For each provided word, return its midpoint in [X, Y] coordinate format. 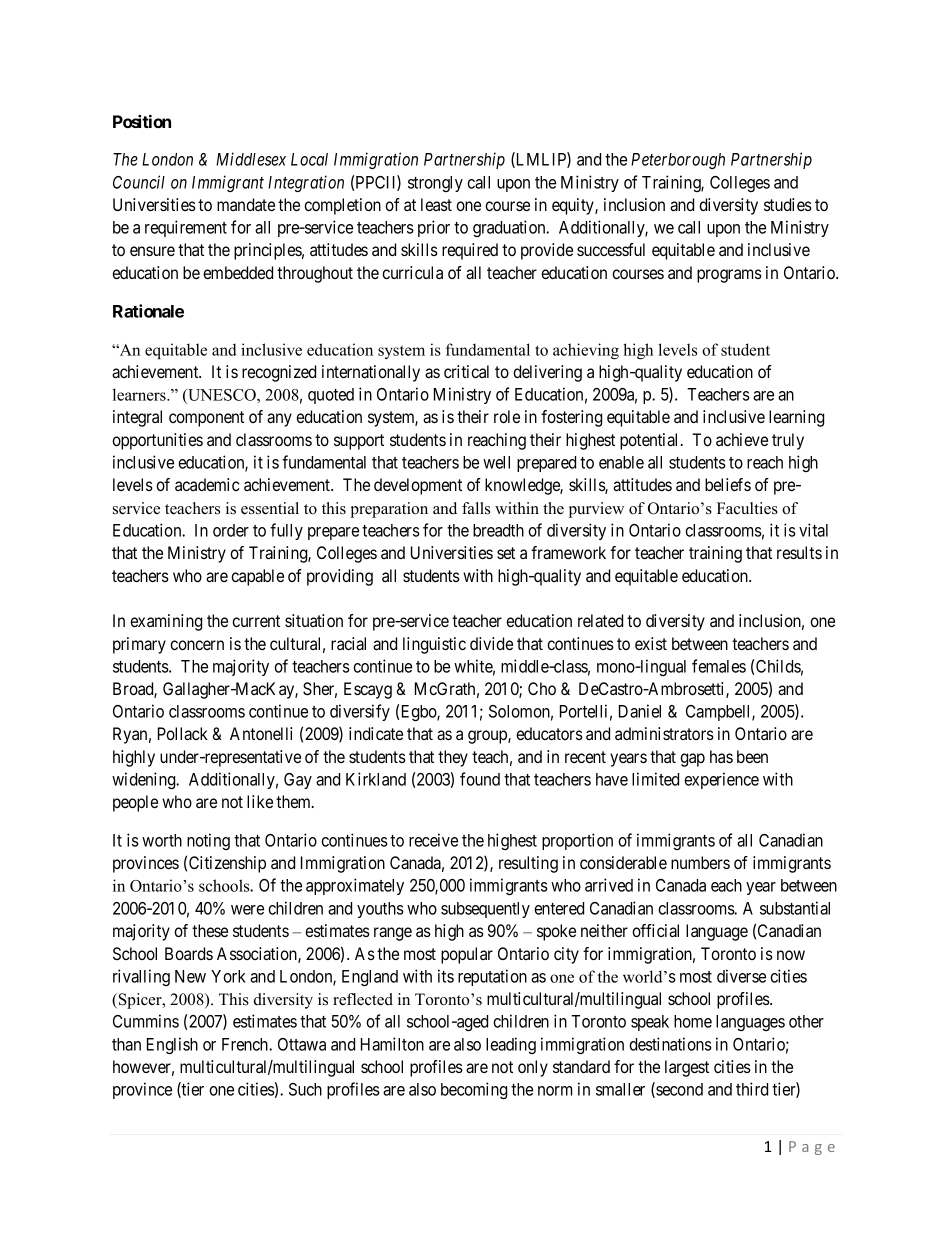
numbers [700, 862]
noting [208, 841]
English [172, 1045]
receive [433, 840]
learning [796, 418]
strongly [435, 184]
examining [166, 622]
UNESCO [222, 396]
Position [142, 121]
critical [466, 371]
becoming [474, 1090]
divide [491, 643]
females [719, 666]
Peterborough [678, 161]
